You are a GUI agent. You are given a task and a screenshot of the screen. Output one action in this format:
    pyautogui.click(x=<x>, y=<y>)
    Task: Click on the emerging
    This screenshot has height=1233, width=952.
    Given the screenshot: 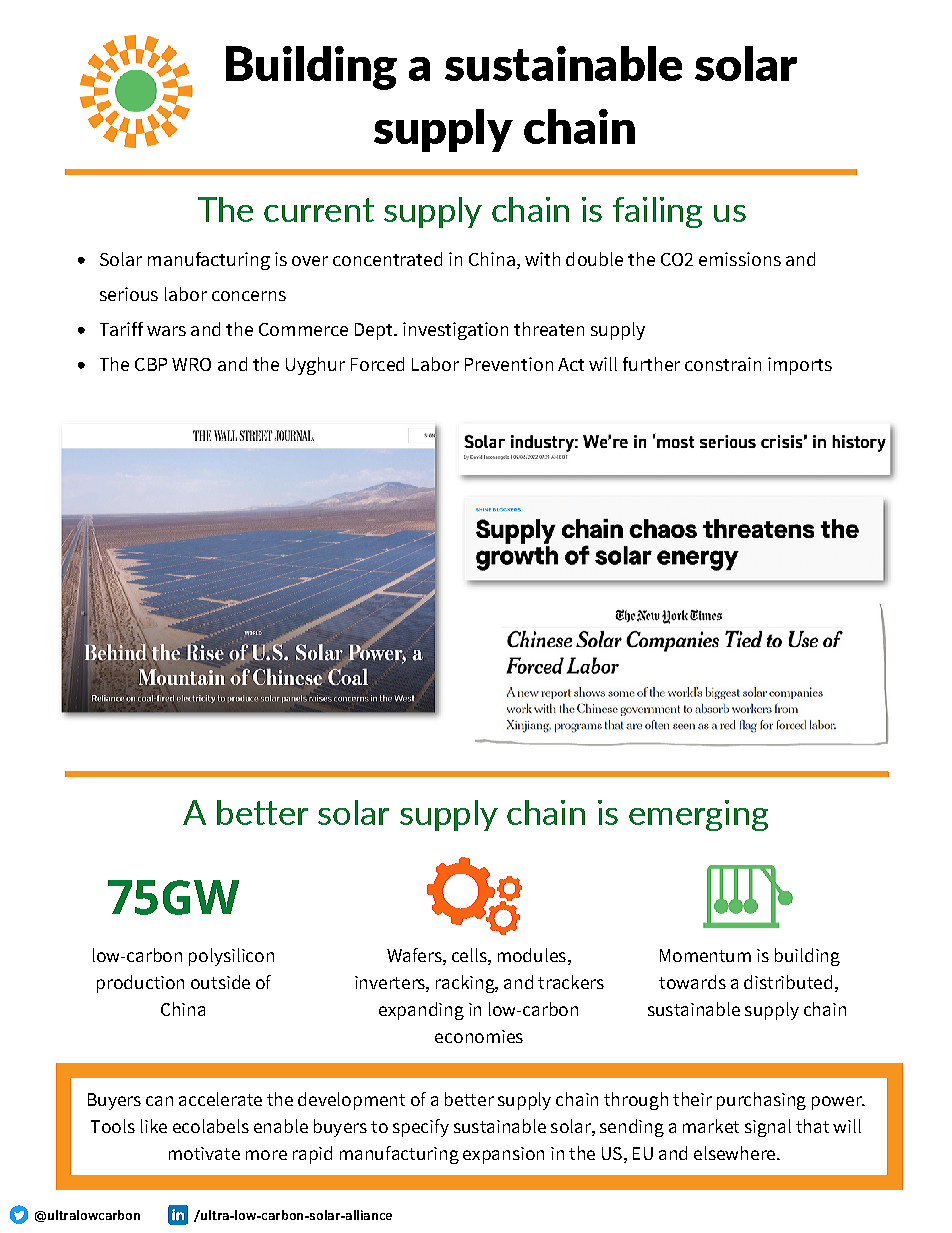 What is the action you would take?
    pyautogui.click(x=698, y=815)
